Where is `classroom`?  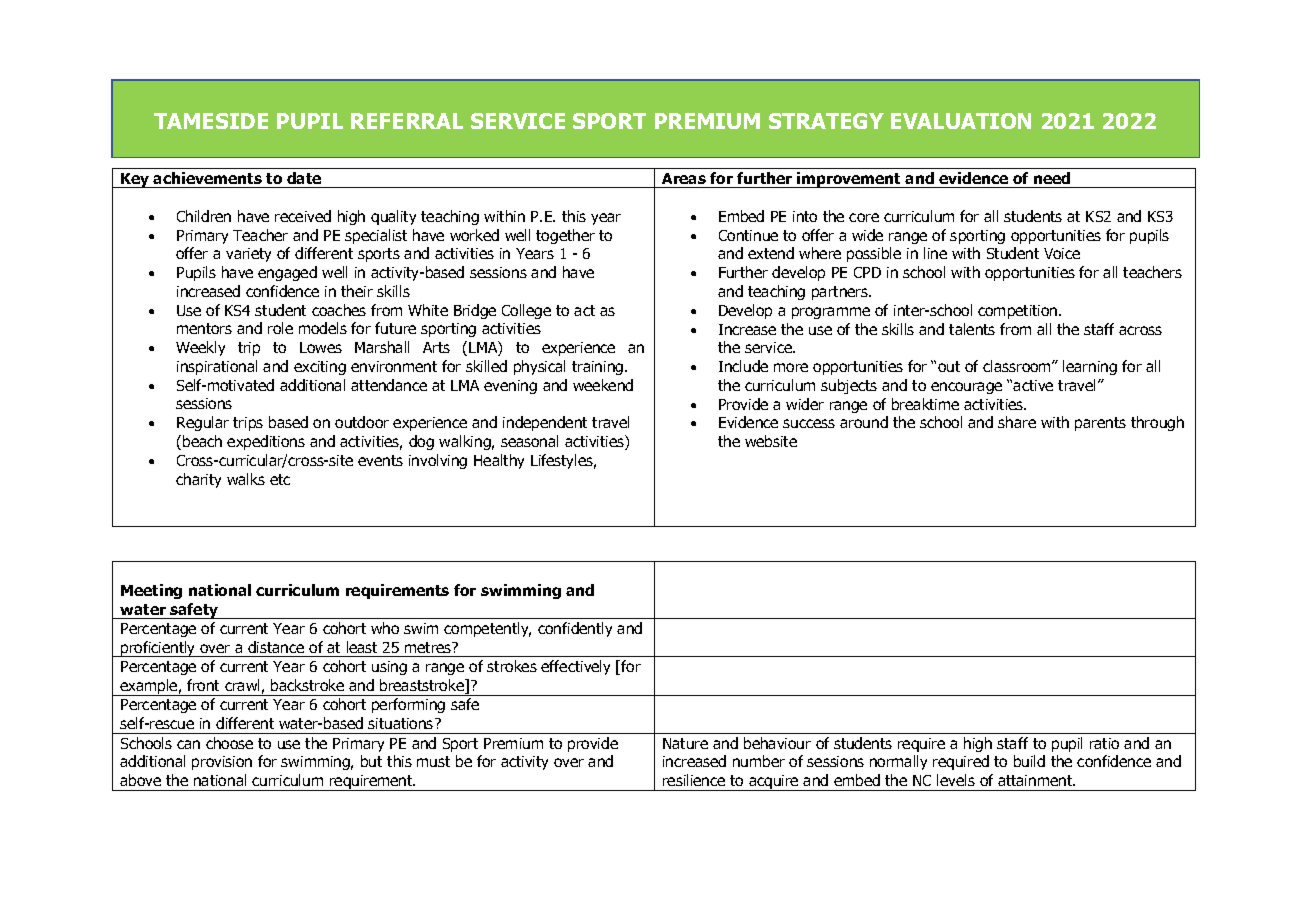
classroom is located at coordinates (1018, 366).
